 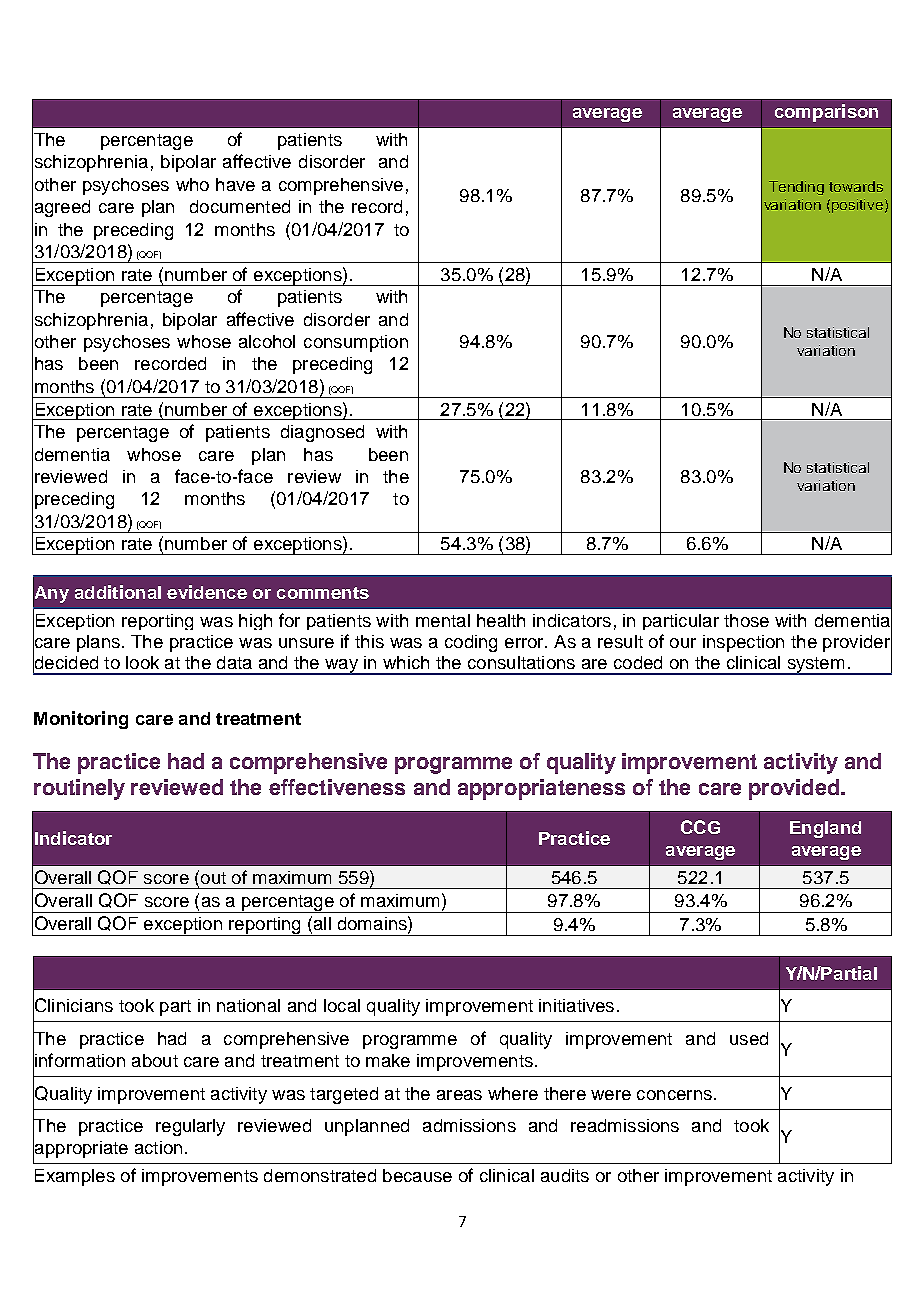 What do you see at coordinates (674, 1095) in the screenshot?
I see `concerns` at bounding box center [674, 1095].
